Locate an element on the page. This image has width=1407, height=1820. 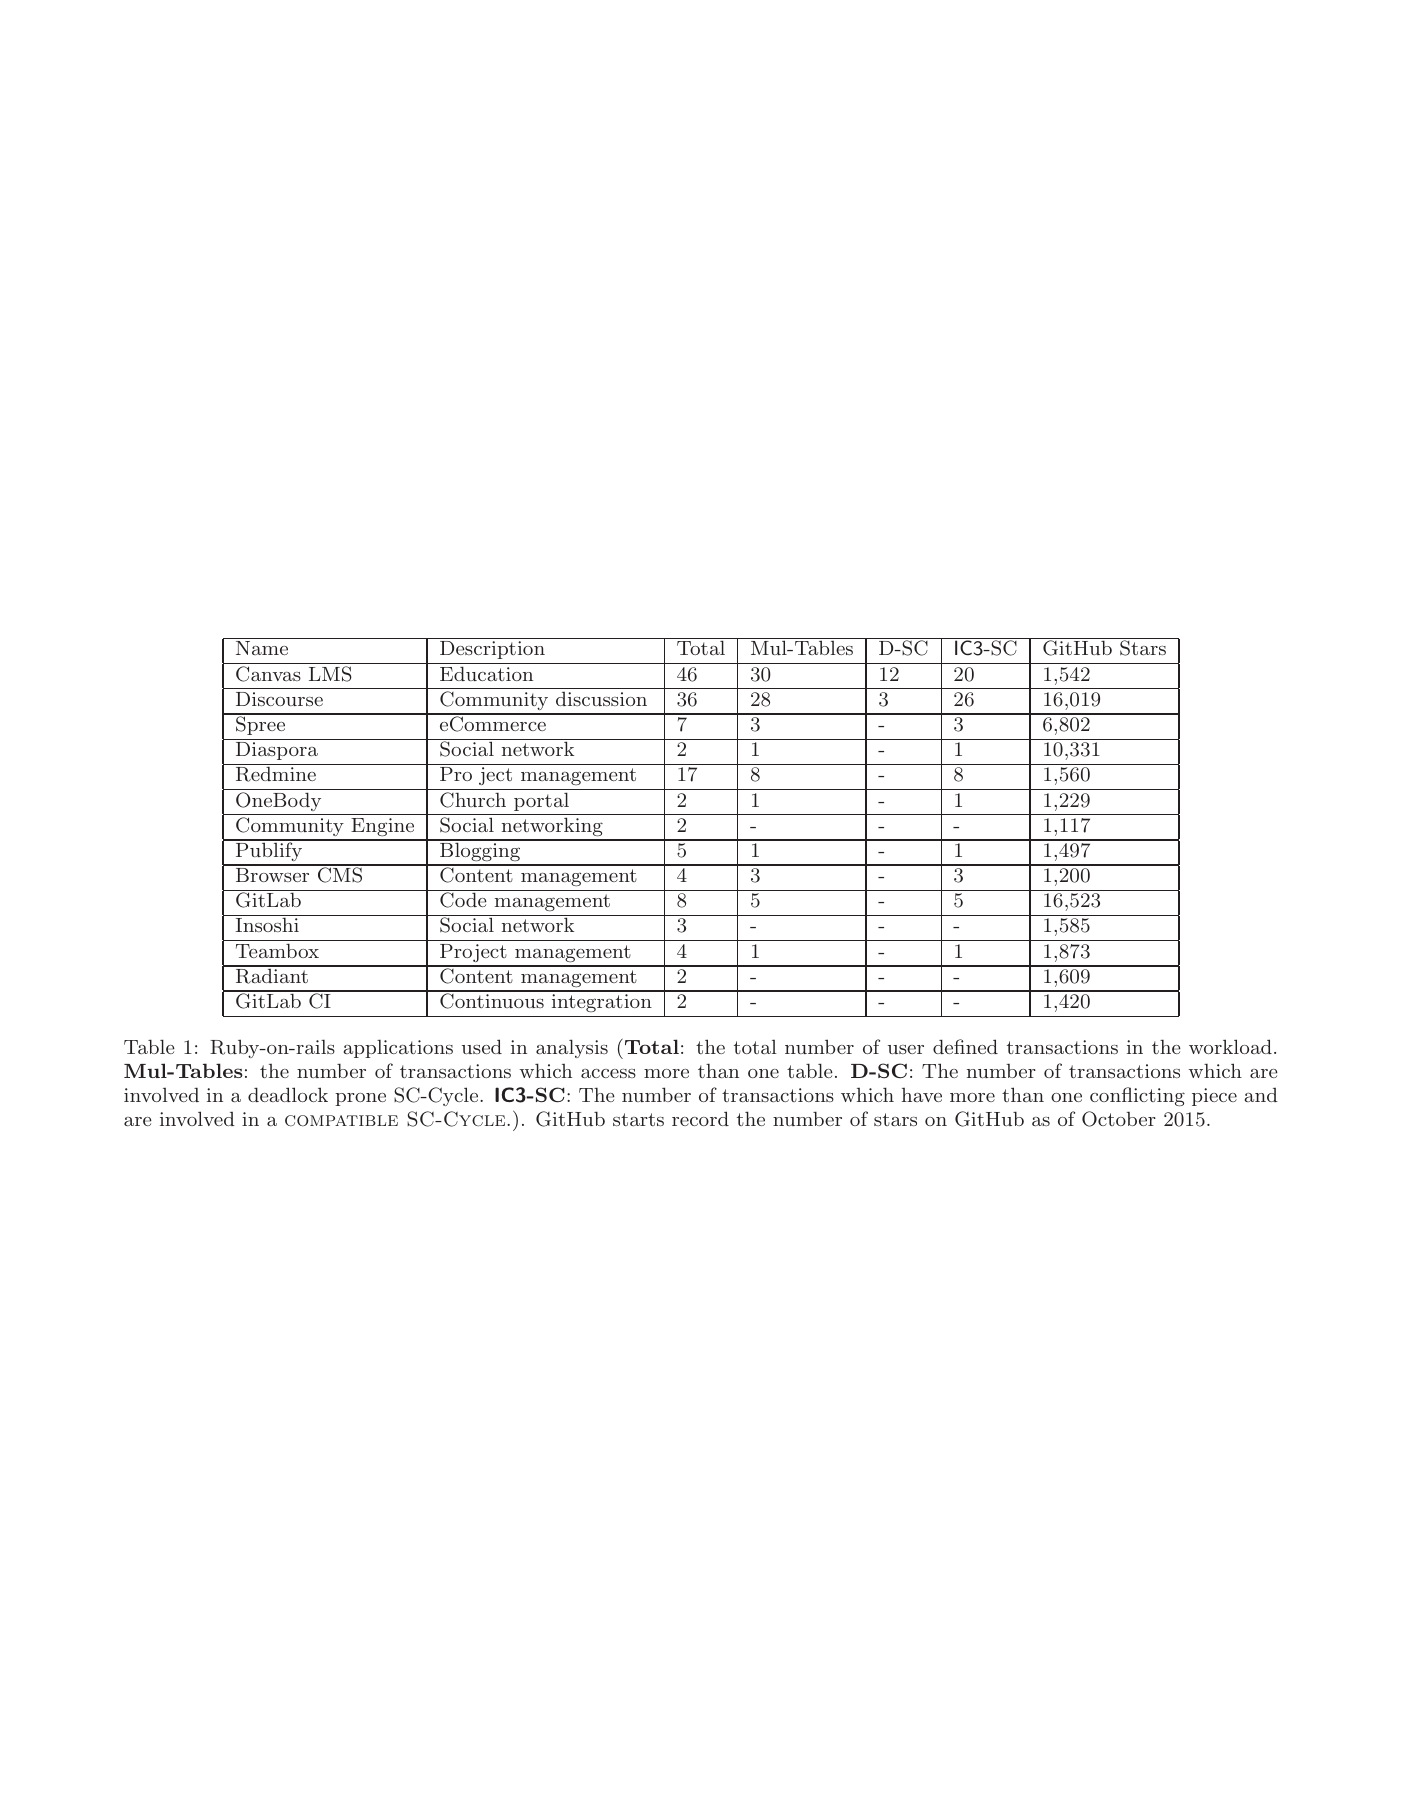
Education is located at coordinates (486, 673).
